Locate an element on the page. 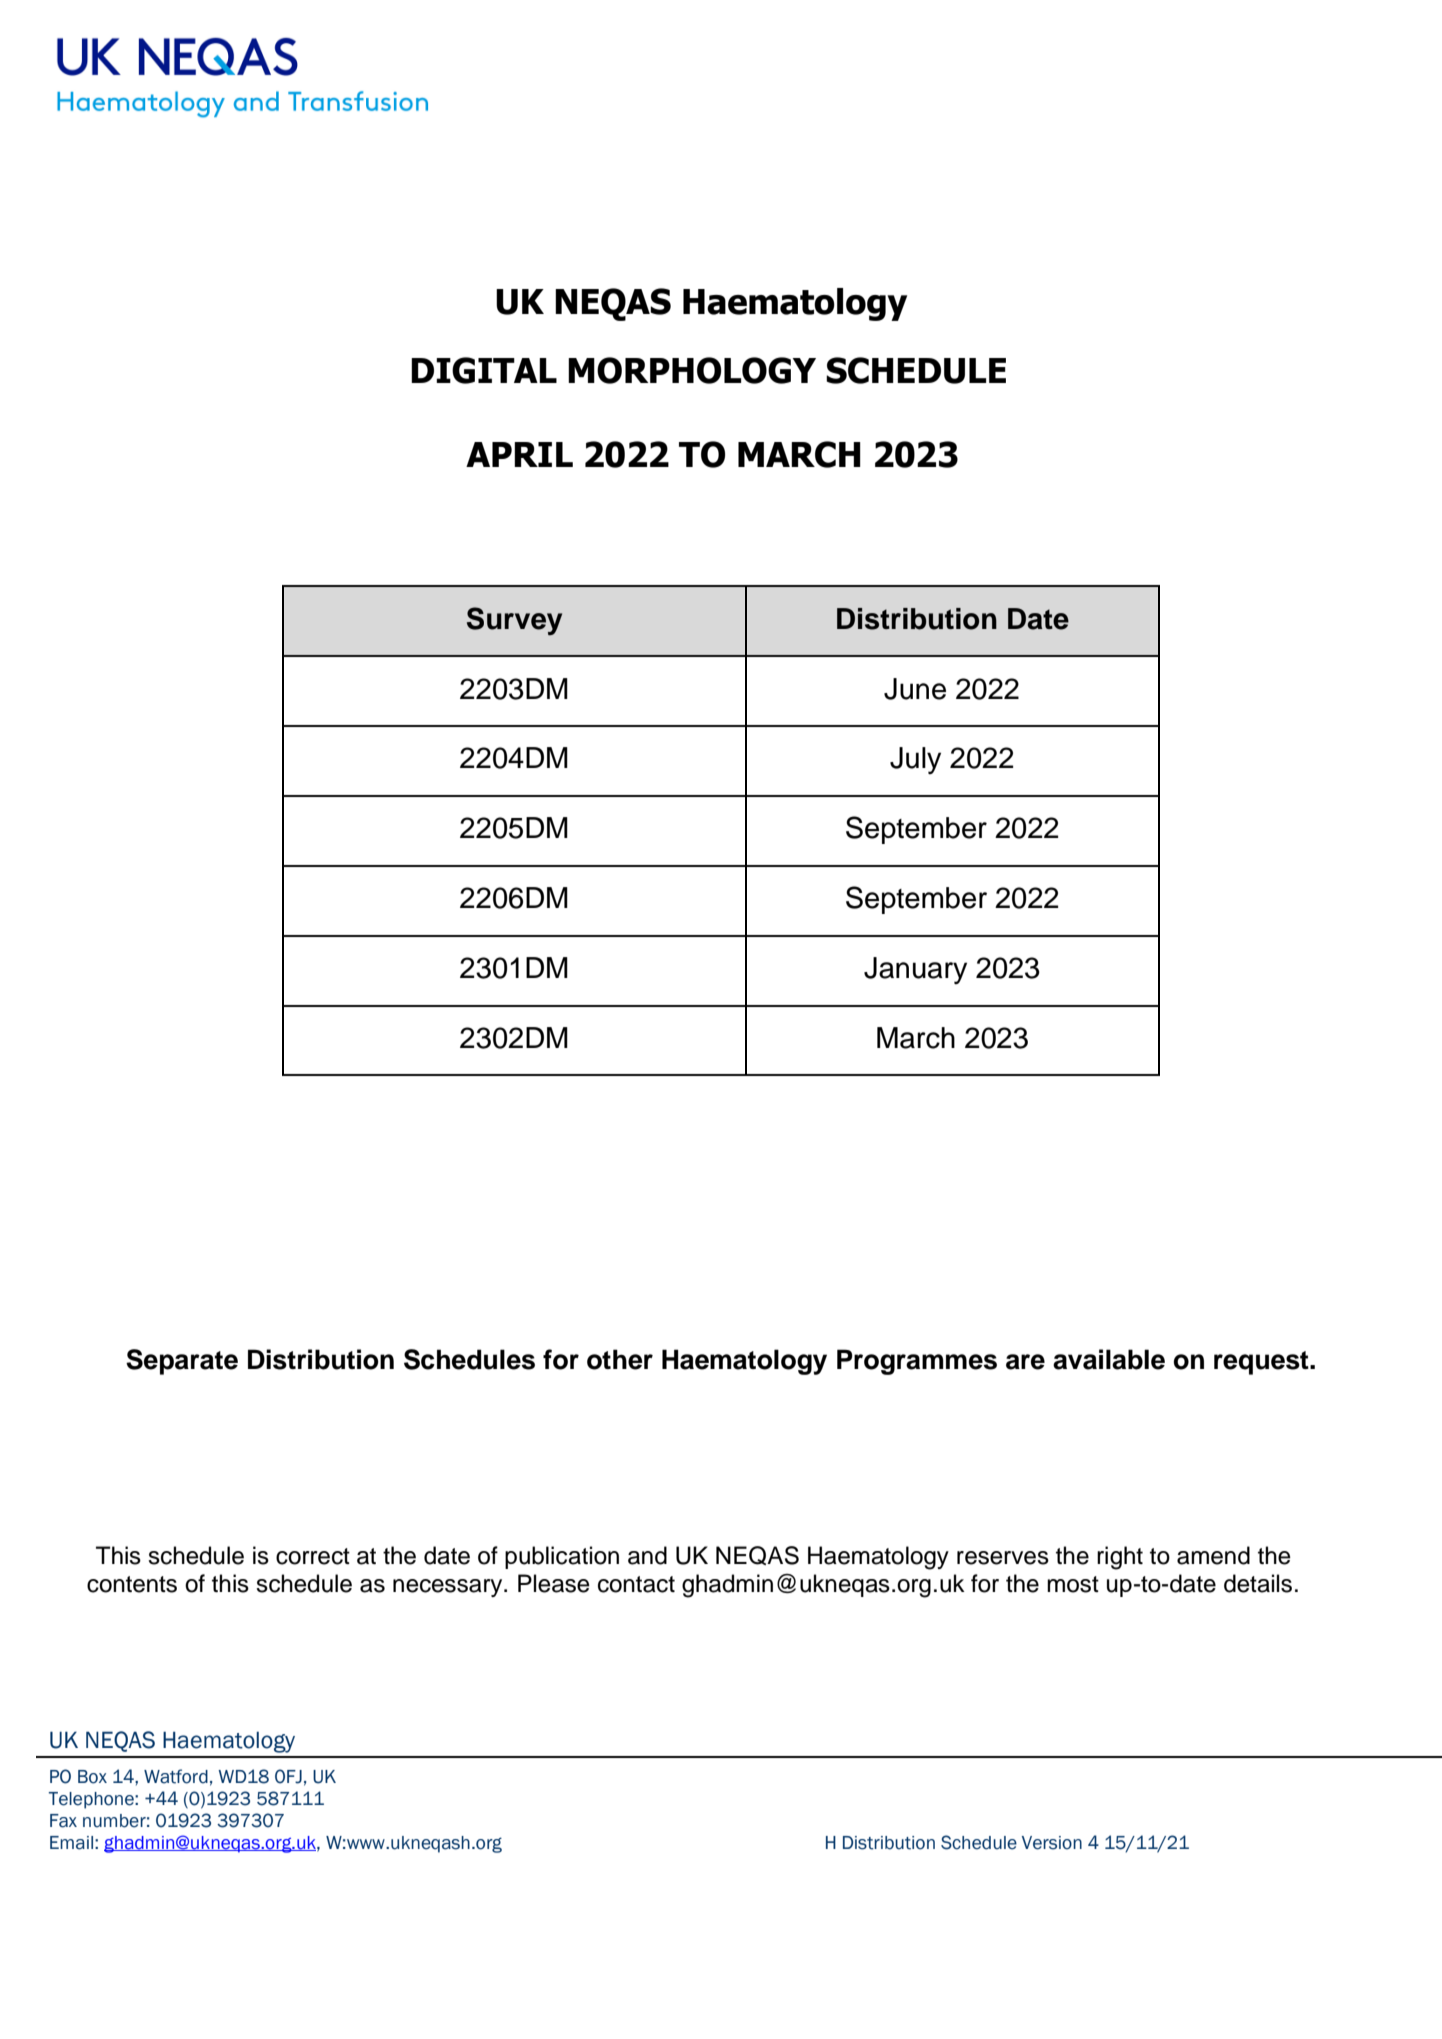 The image size is (1442, 2039). June is located at coordinates (915, 689).
